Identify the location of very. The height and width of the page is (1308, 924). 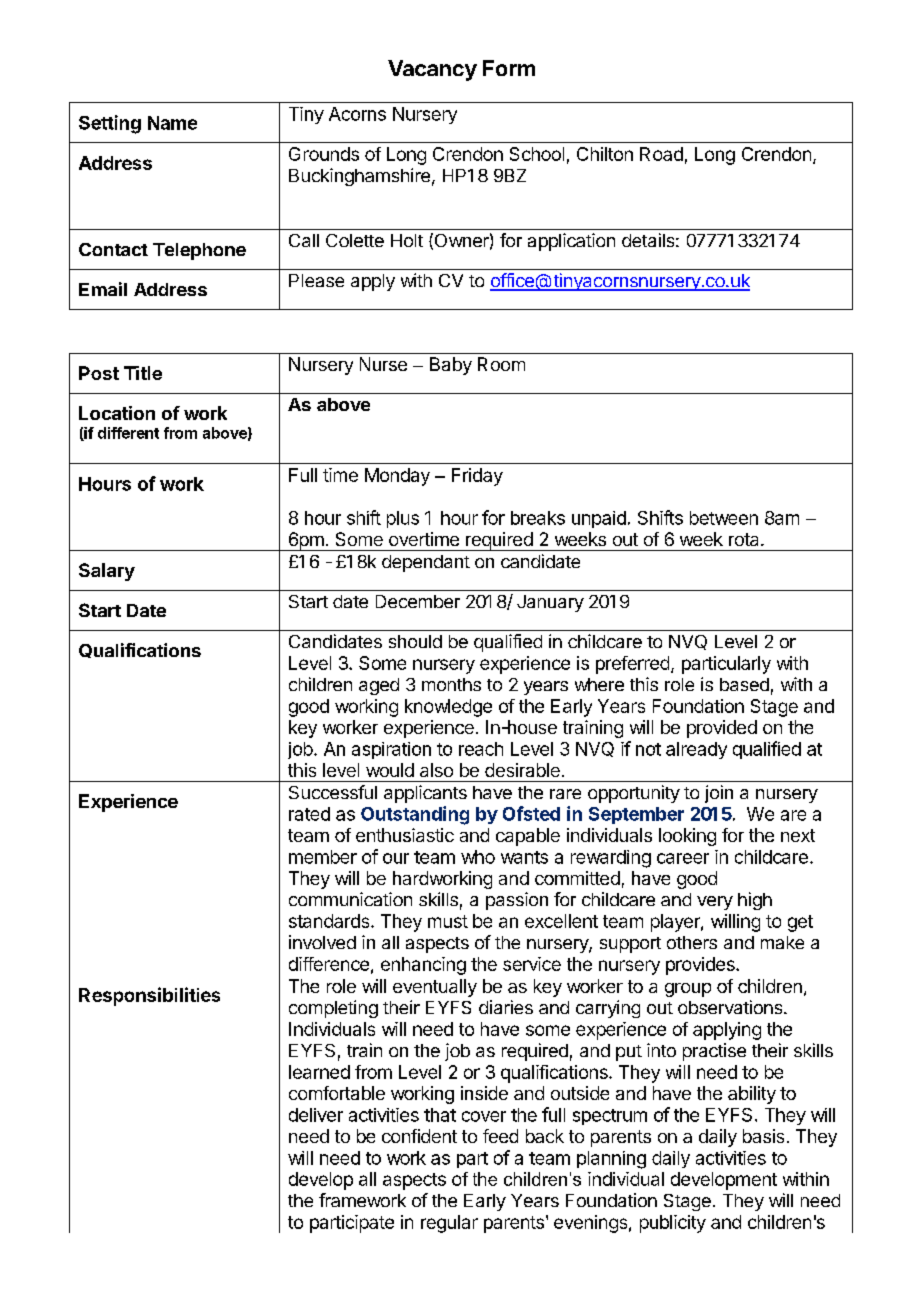
(715, 903).
